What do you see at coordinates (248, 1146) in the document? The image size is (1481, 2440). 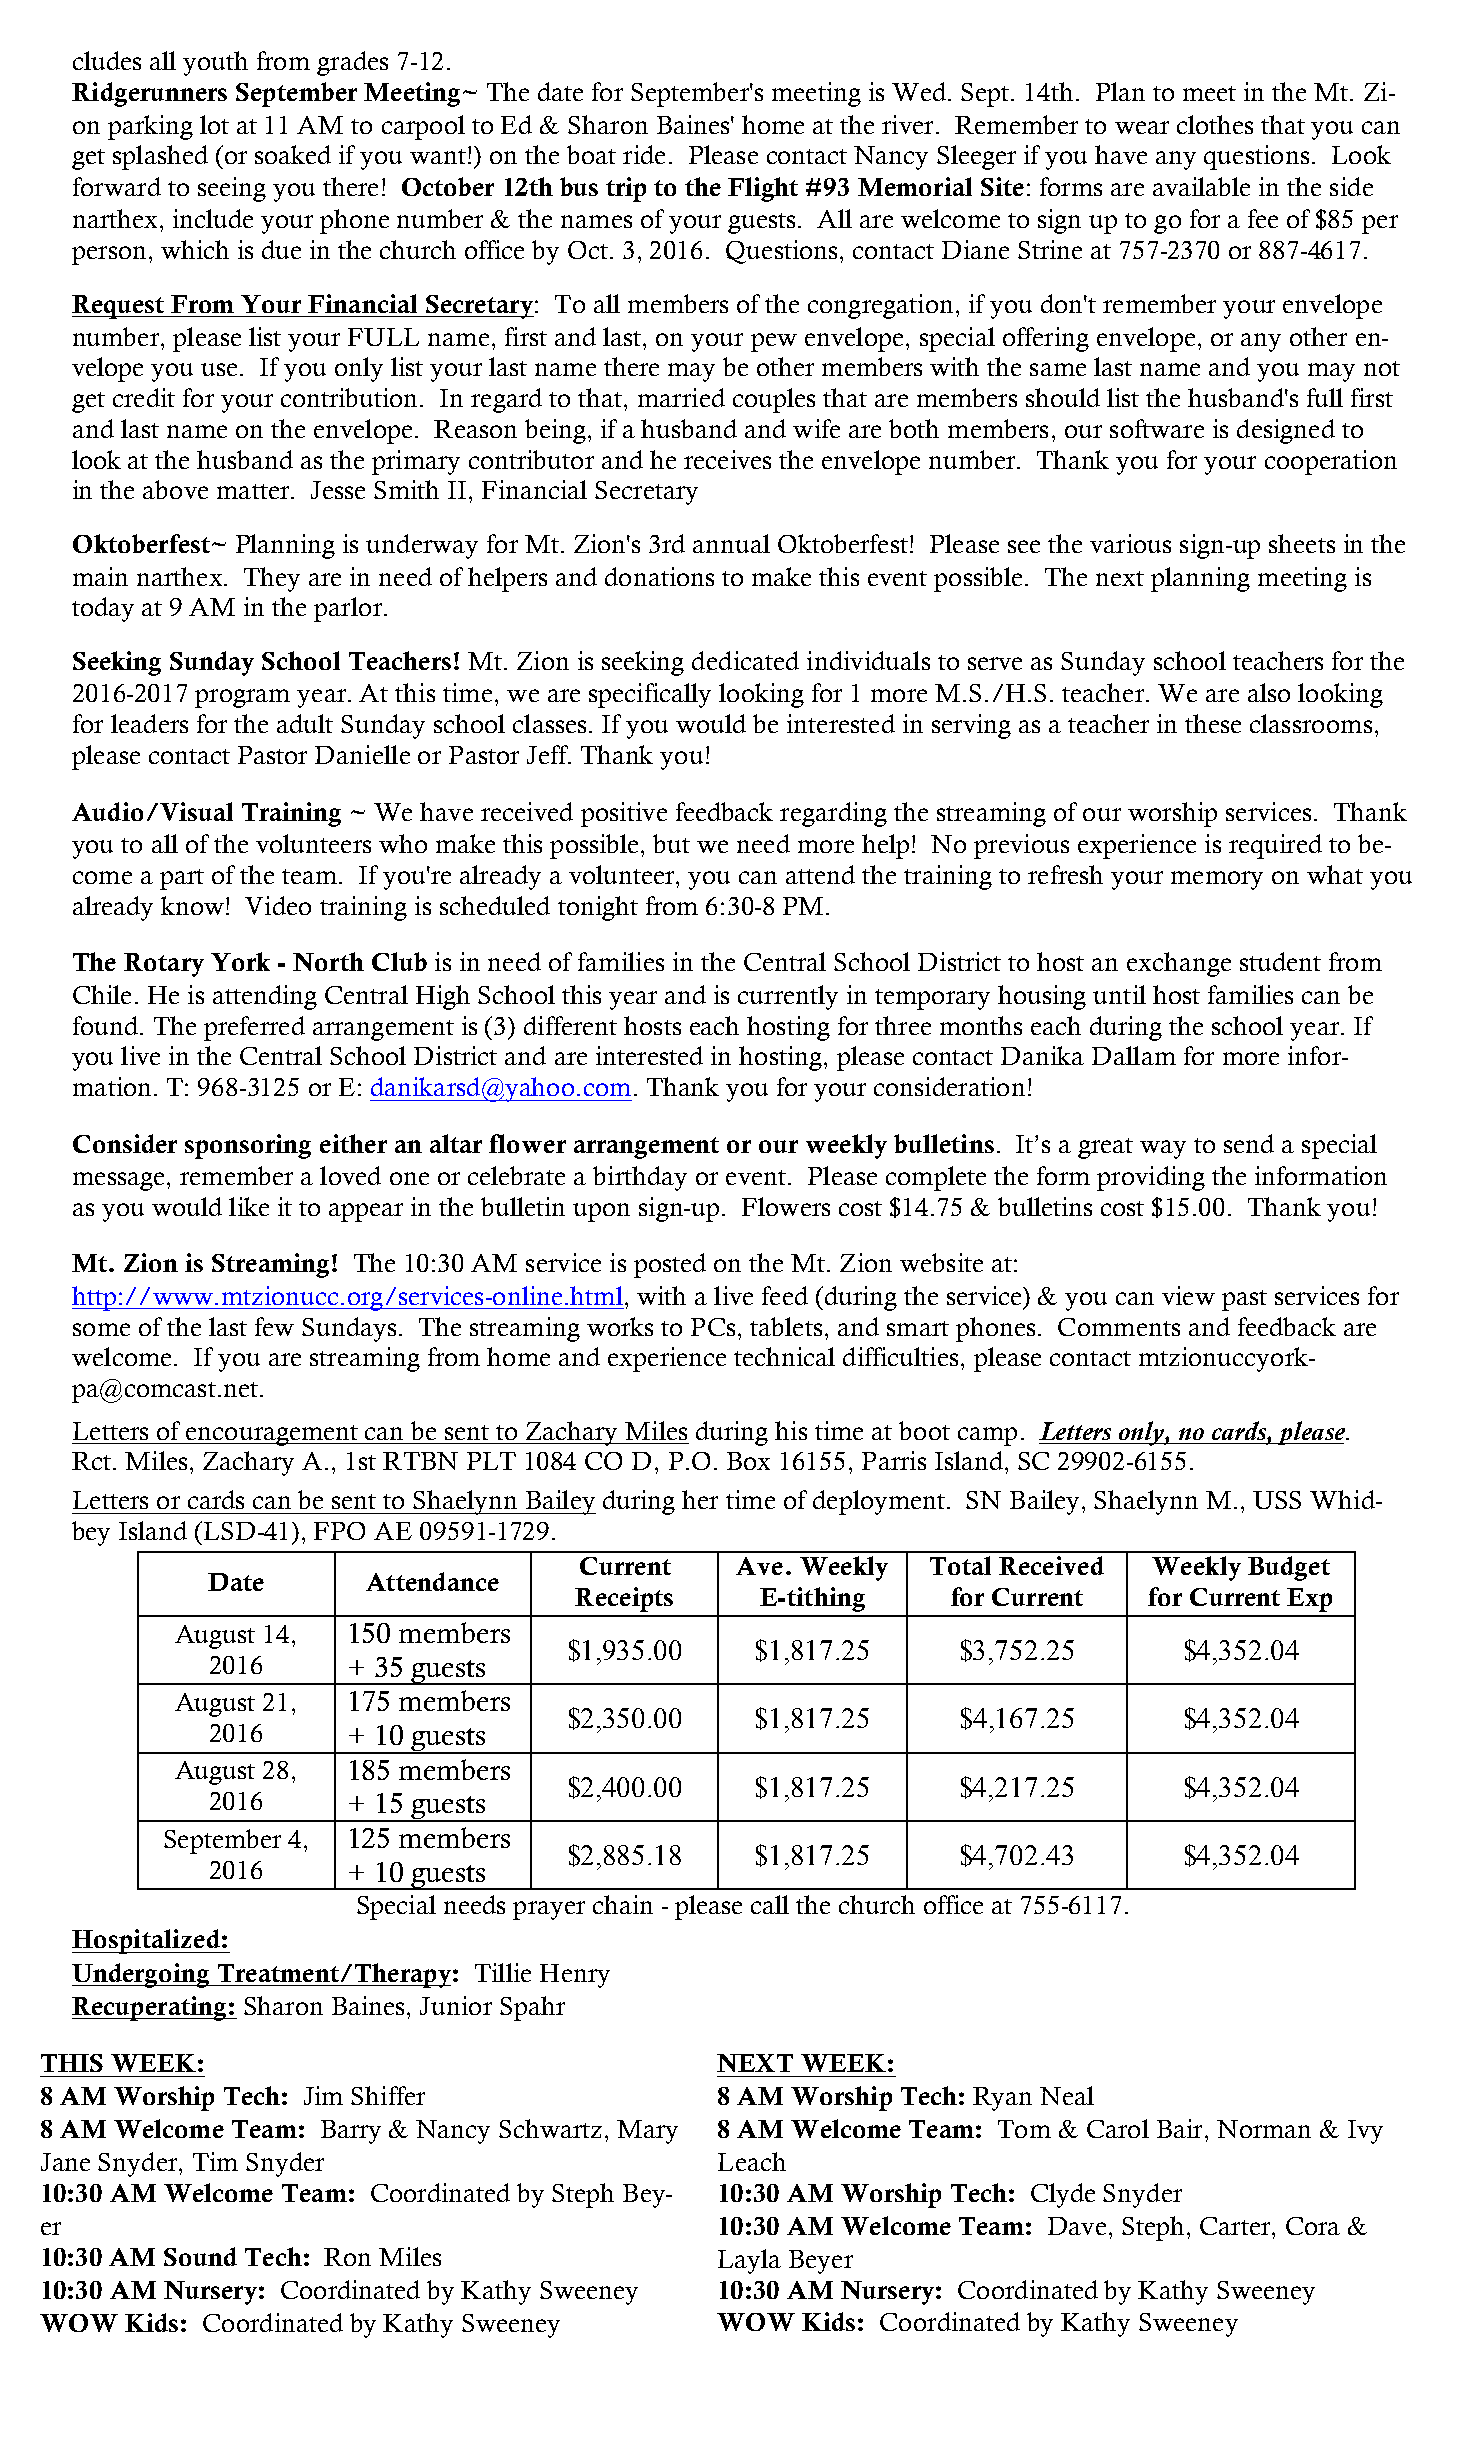 I see `sponsoring` at bounding box center [248, 1146].
